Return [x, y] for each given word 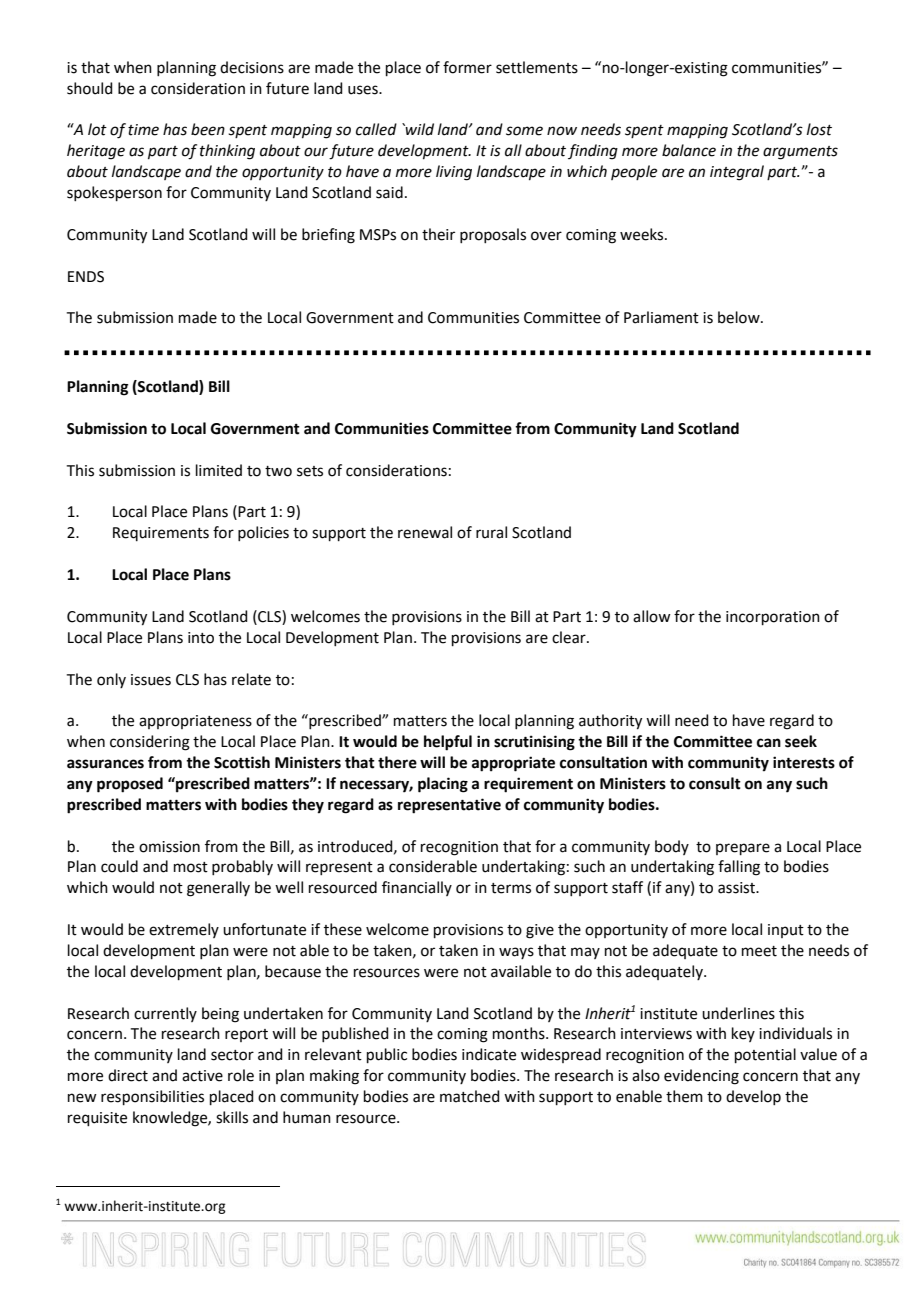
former [467, 67]
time [143, 130]
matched [470, 1096]
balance [689, 150]
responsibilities [152, 1097]
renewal [425, 532]
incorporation [773, 618]
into [201, 638]
